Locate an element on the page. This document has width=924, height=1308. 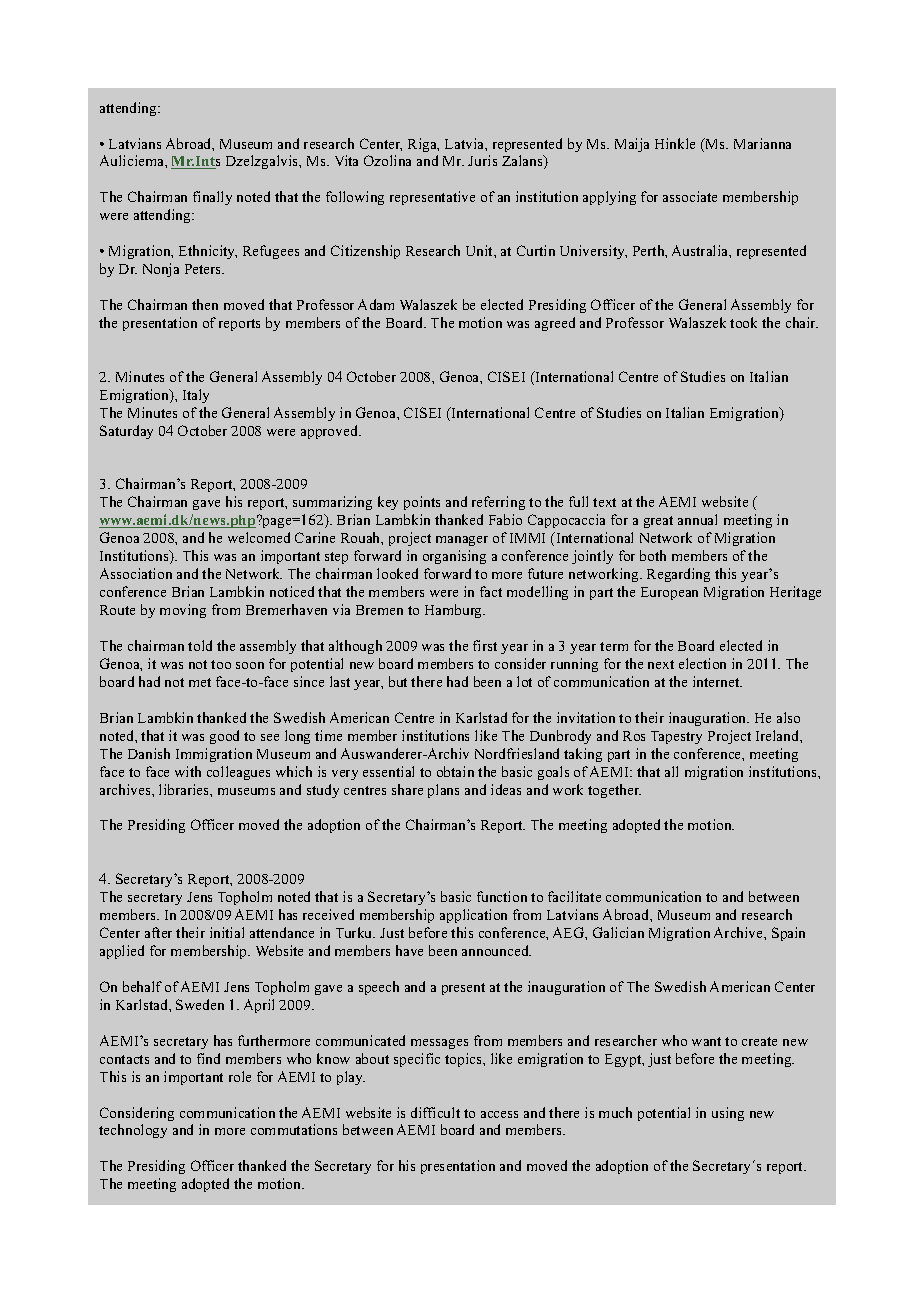
plans is located at coordinates (443, 791).
